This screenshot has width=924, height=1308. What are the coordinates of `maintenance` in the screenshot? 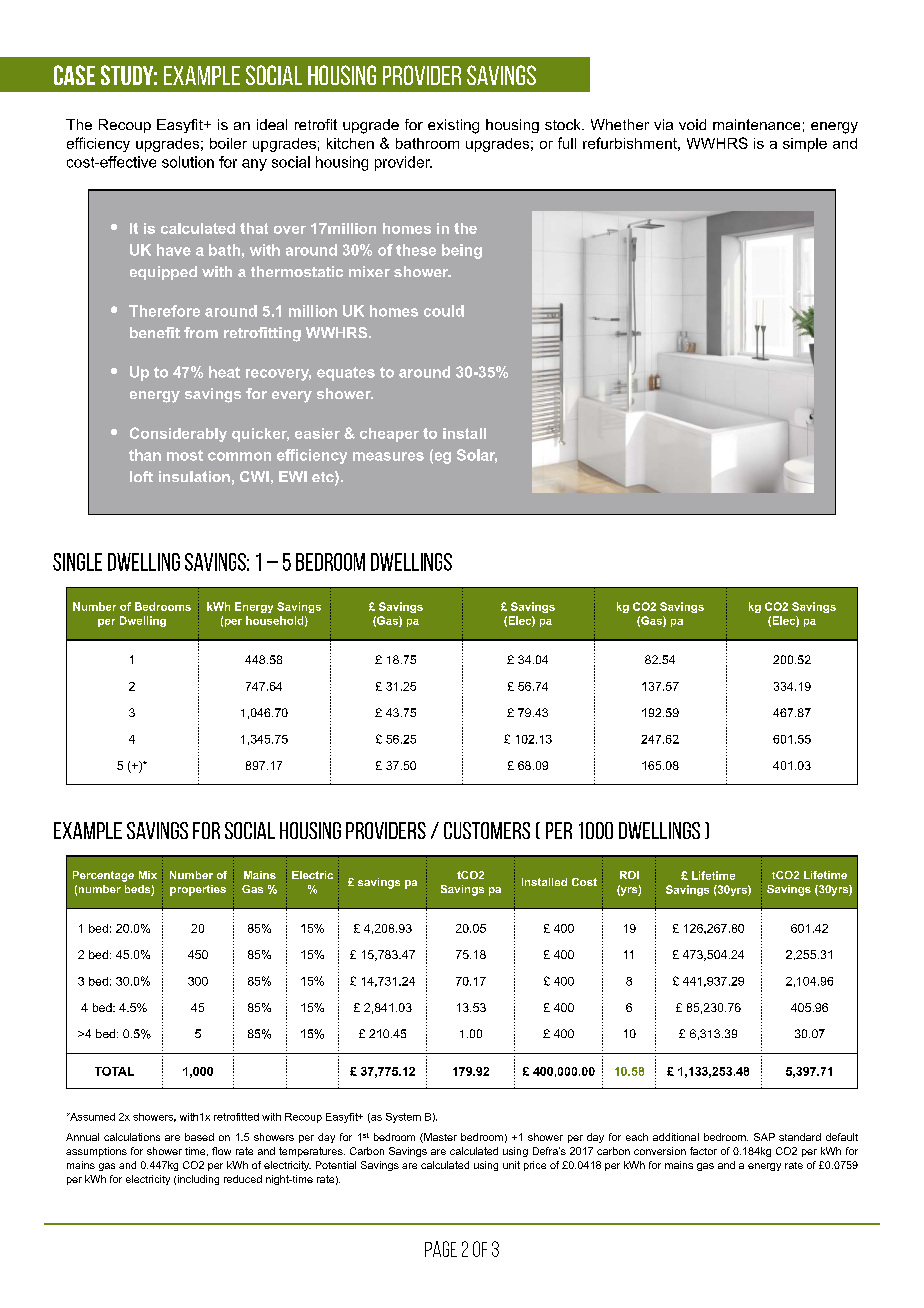 It's located at (756, 124).
